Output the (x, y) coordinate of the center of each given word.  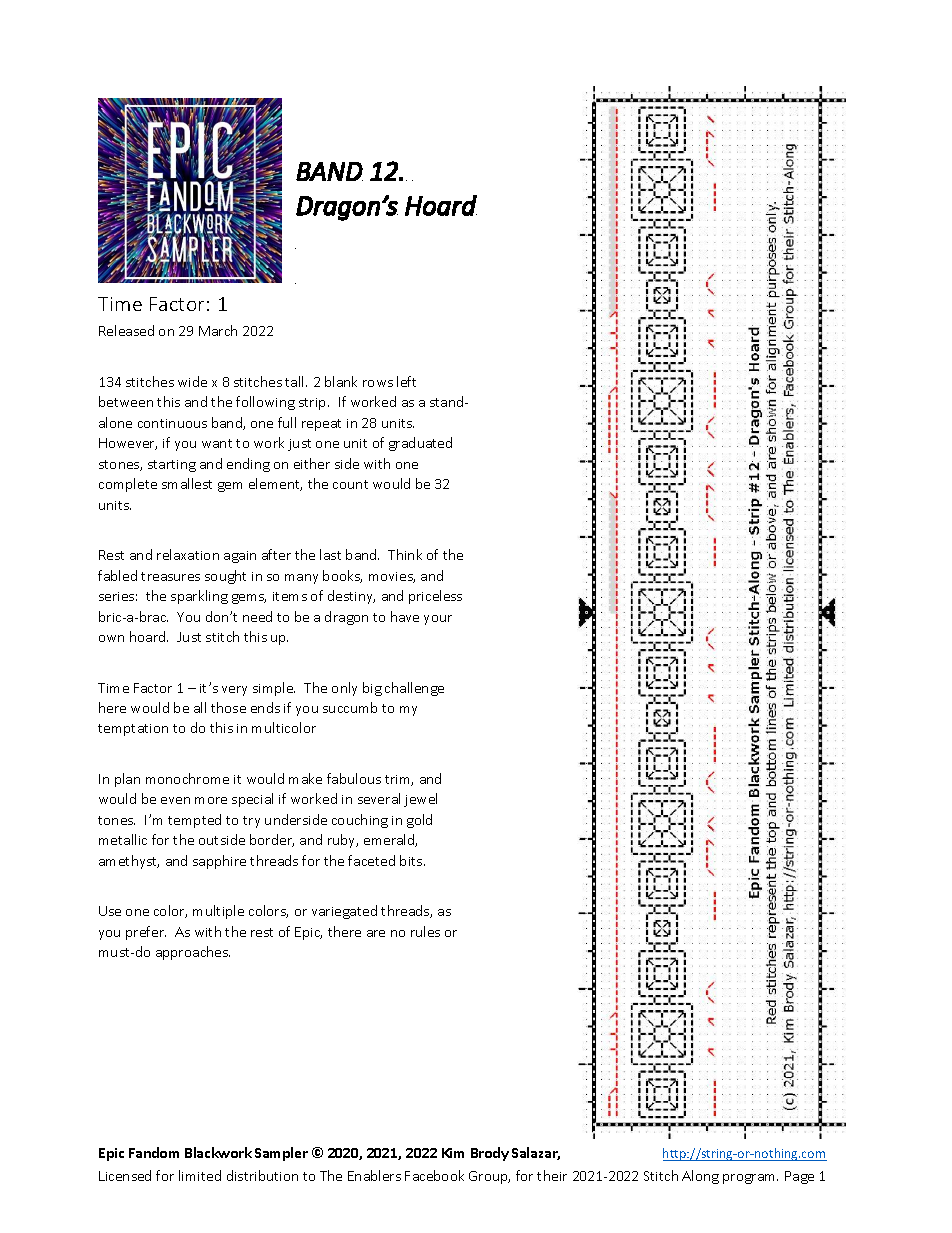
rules (425, 931)
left (406, 381)
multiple (218, 912)
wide (192, 381)
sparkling (199, 597)
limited (200, 1175)
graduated (420, 444)
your (438, 620)
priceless (435, 597)
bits (412, 860)
